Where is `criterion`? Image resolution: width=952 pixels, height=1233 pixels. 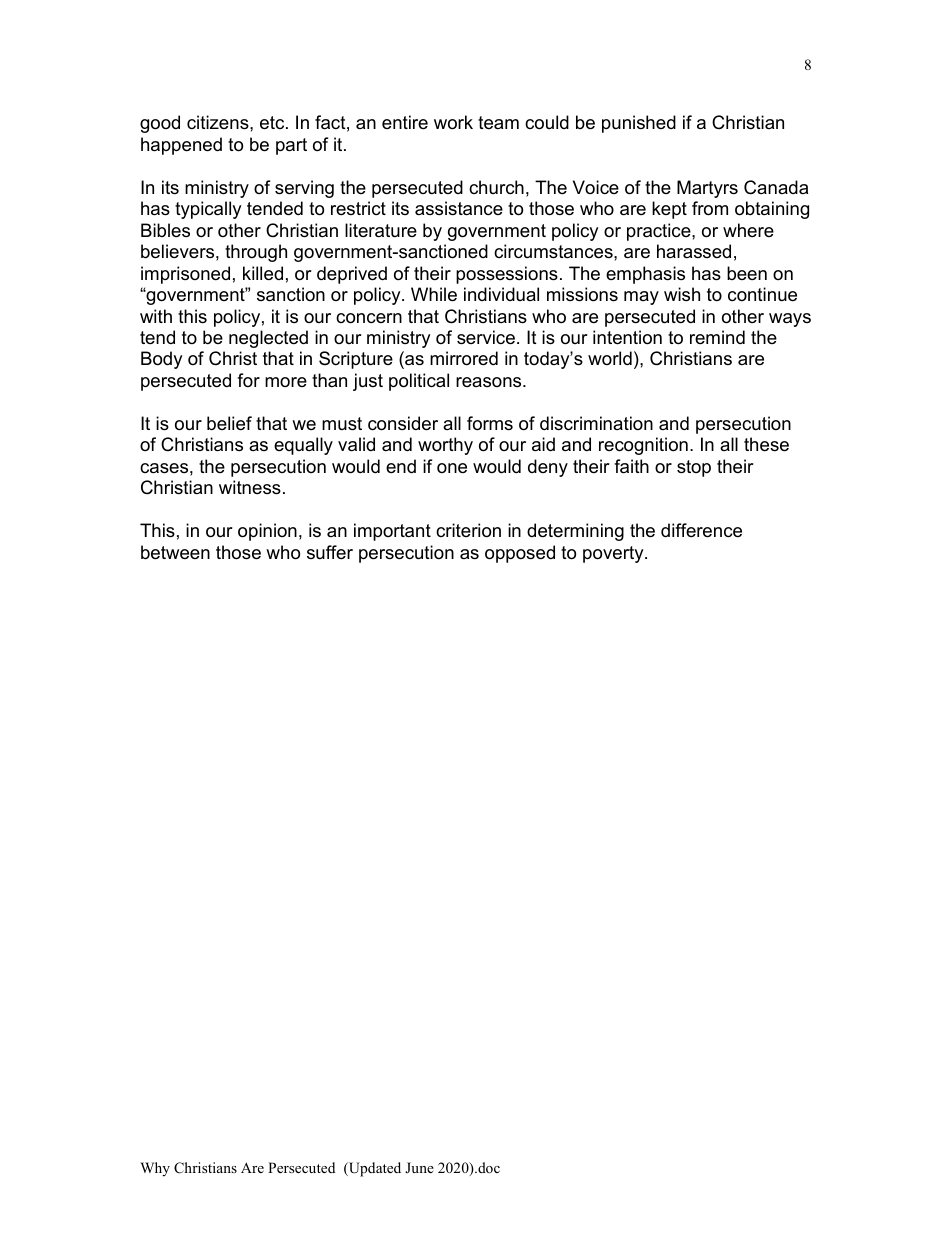
criterion is located at coordinates (468, 530).
